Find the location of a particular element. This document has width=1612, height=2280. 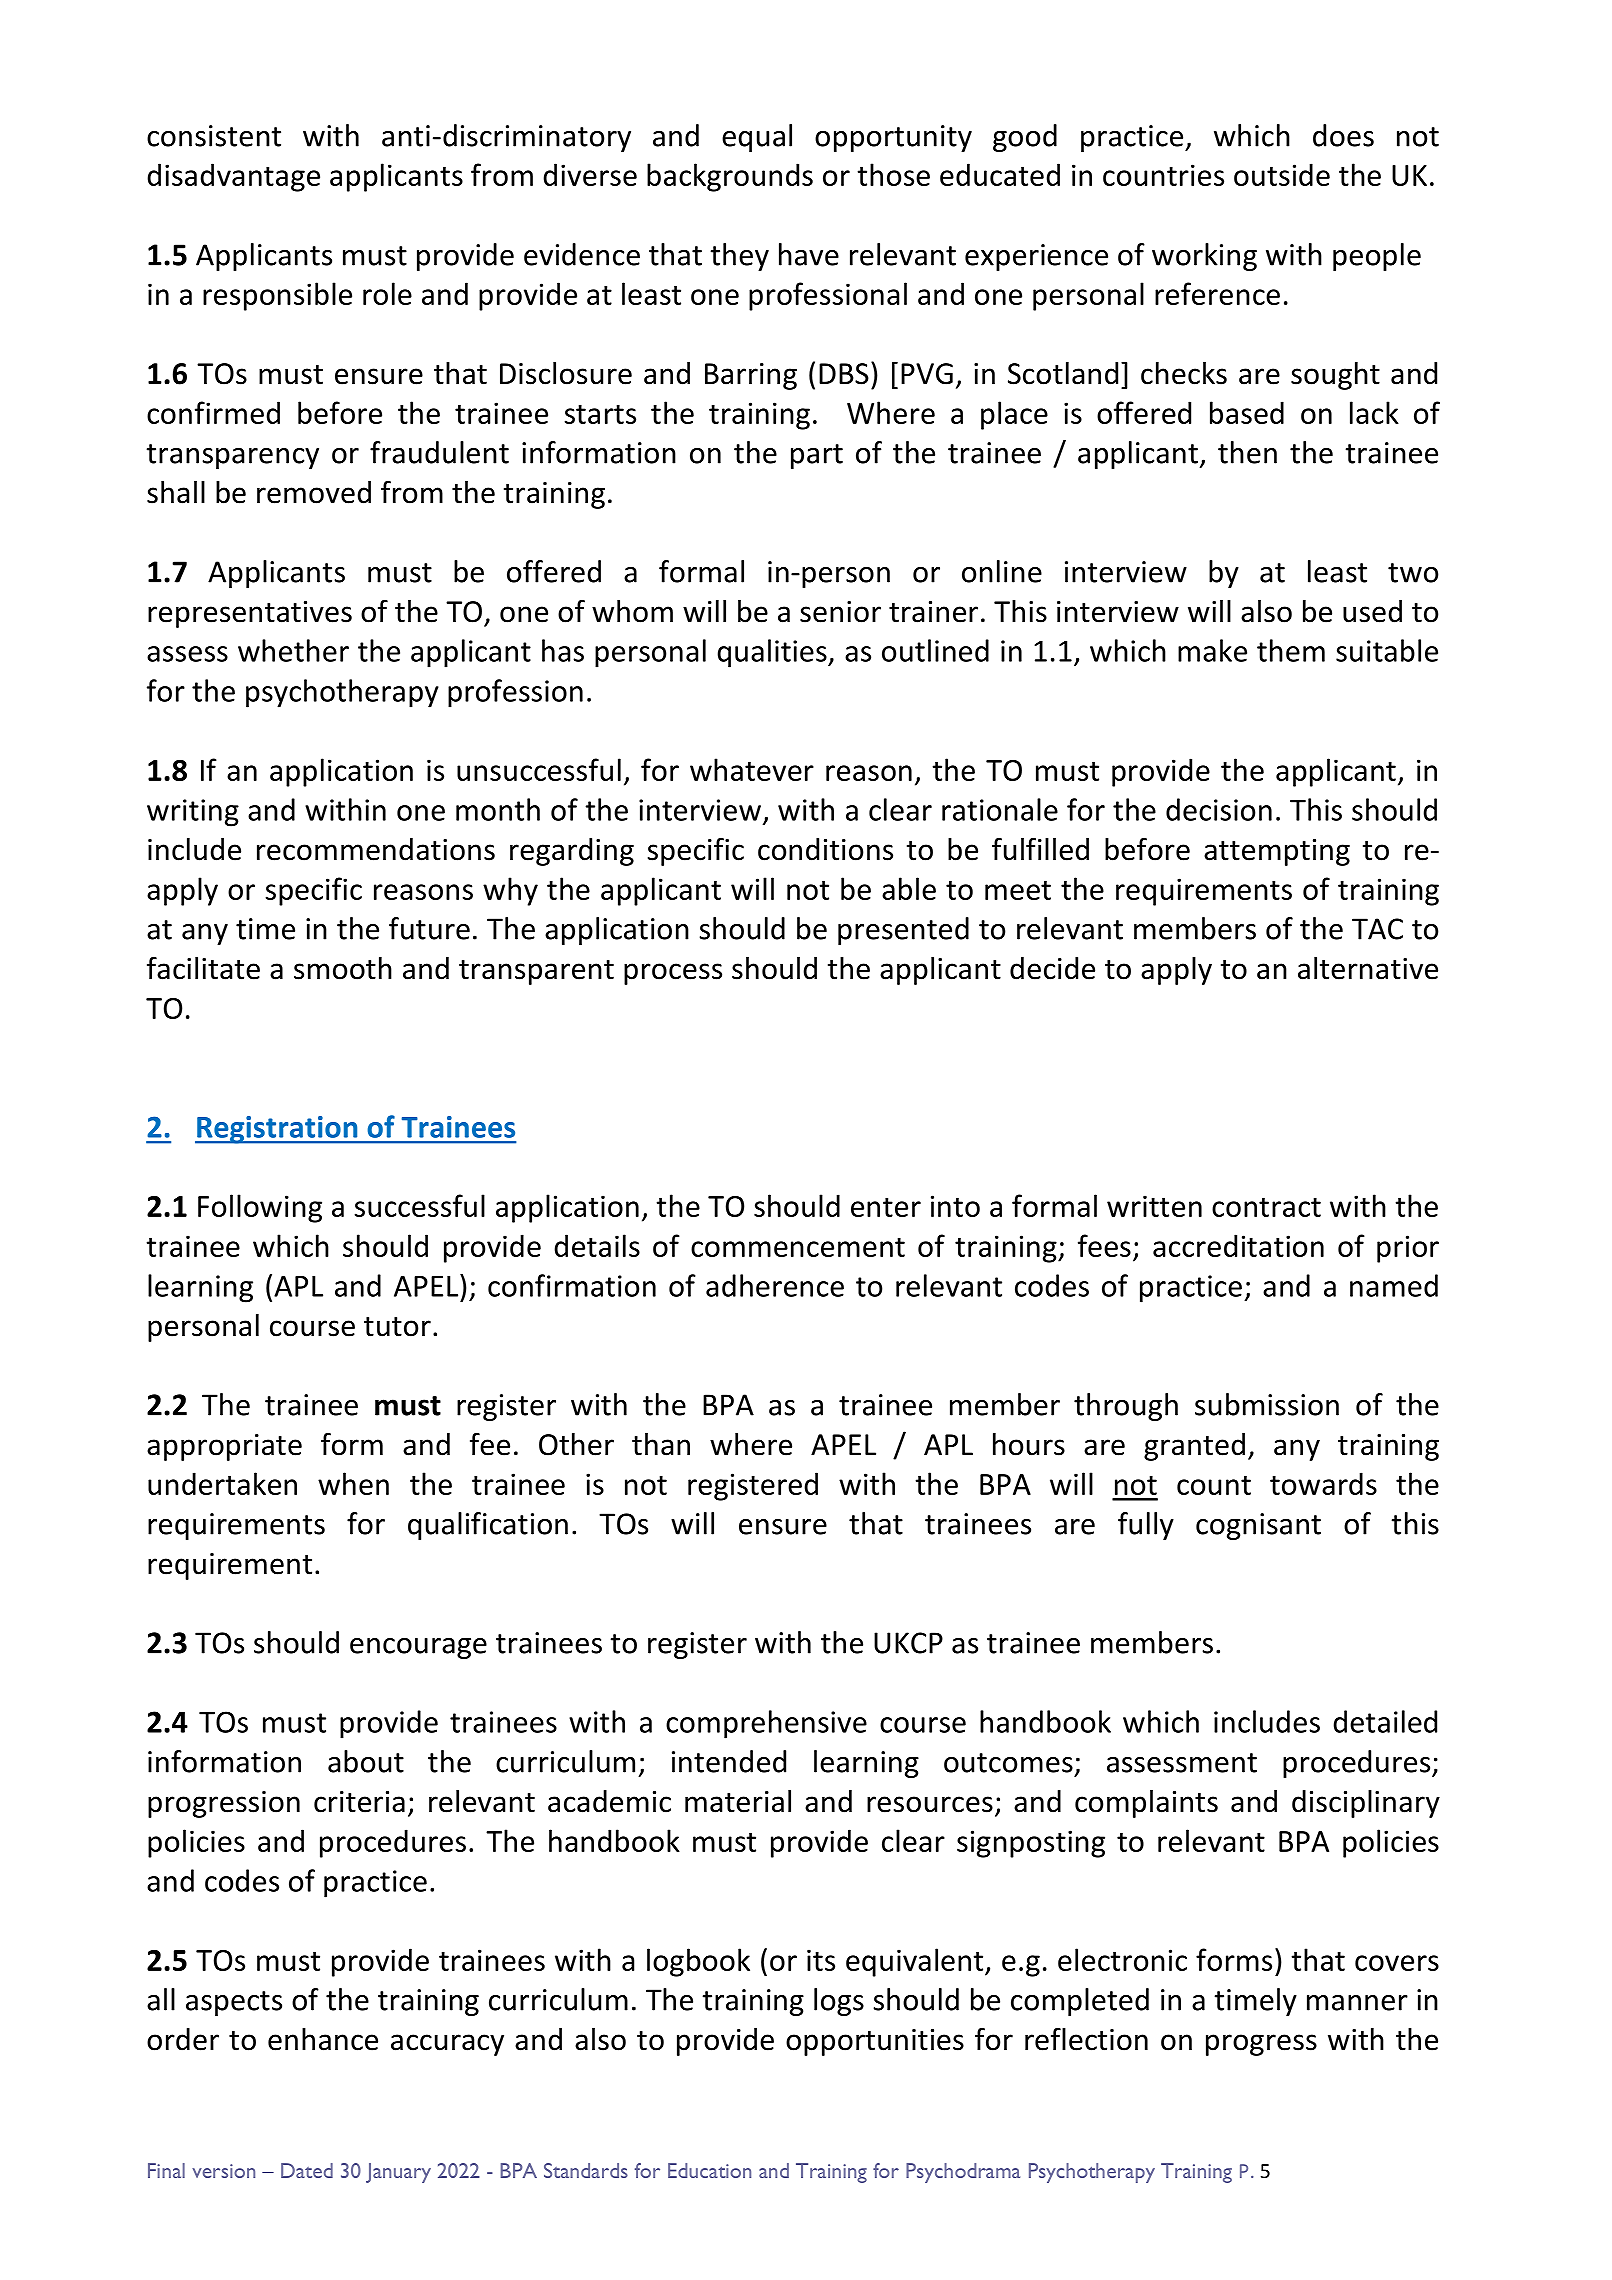

conditions is located at coordinates (825, 849).
